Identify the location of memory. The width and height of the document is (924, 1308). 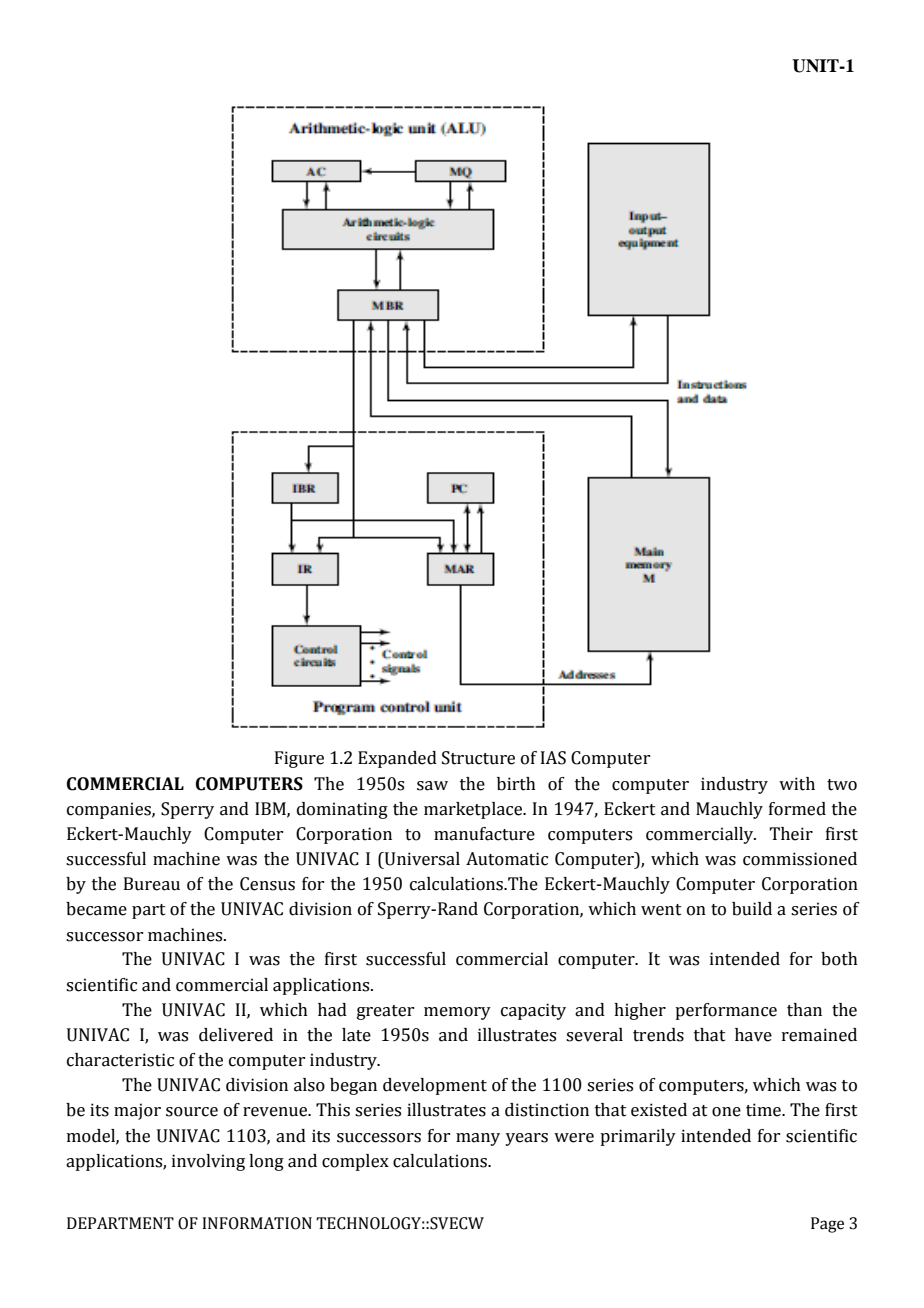
(457, 1013).
